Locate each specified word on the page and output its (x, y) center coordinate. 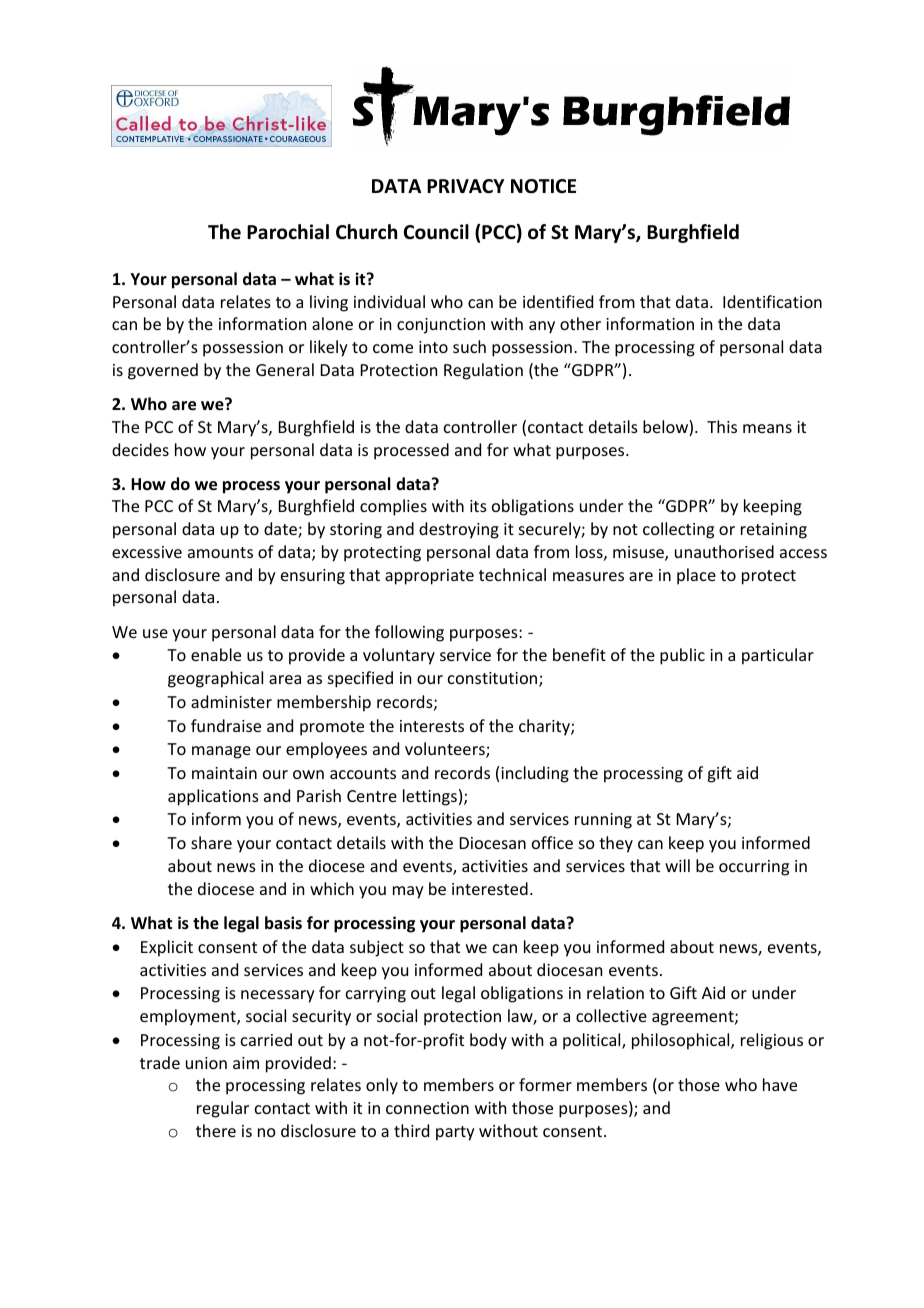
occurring (754, 868)
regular (223, 1109)
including (535, 774)
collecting (678, 530)
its (478, 506)
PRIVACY (466, 186)
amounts (220, 552)
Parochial (288, 232)
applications (213, 797)
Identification (772, 301)
